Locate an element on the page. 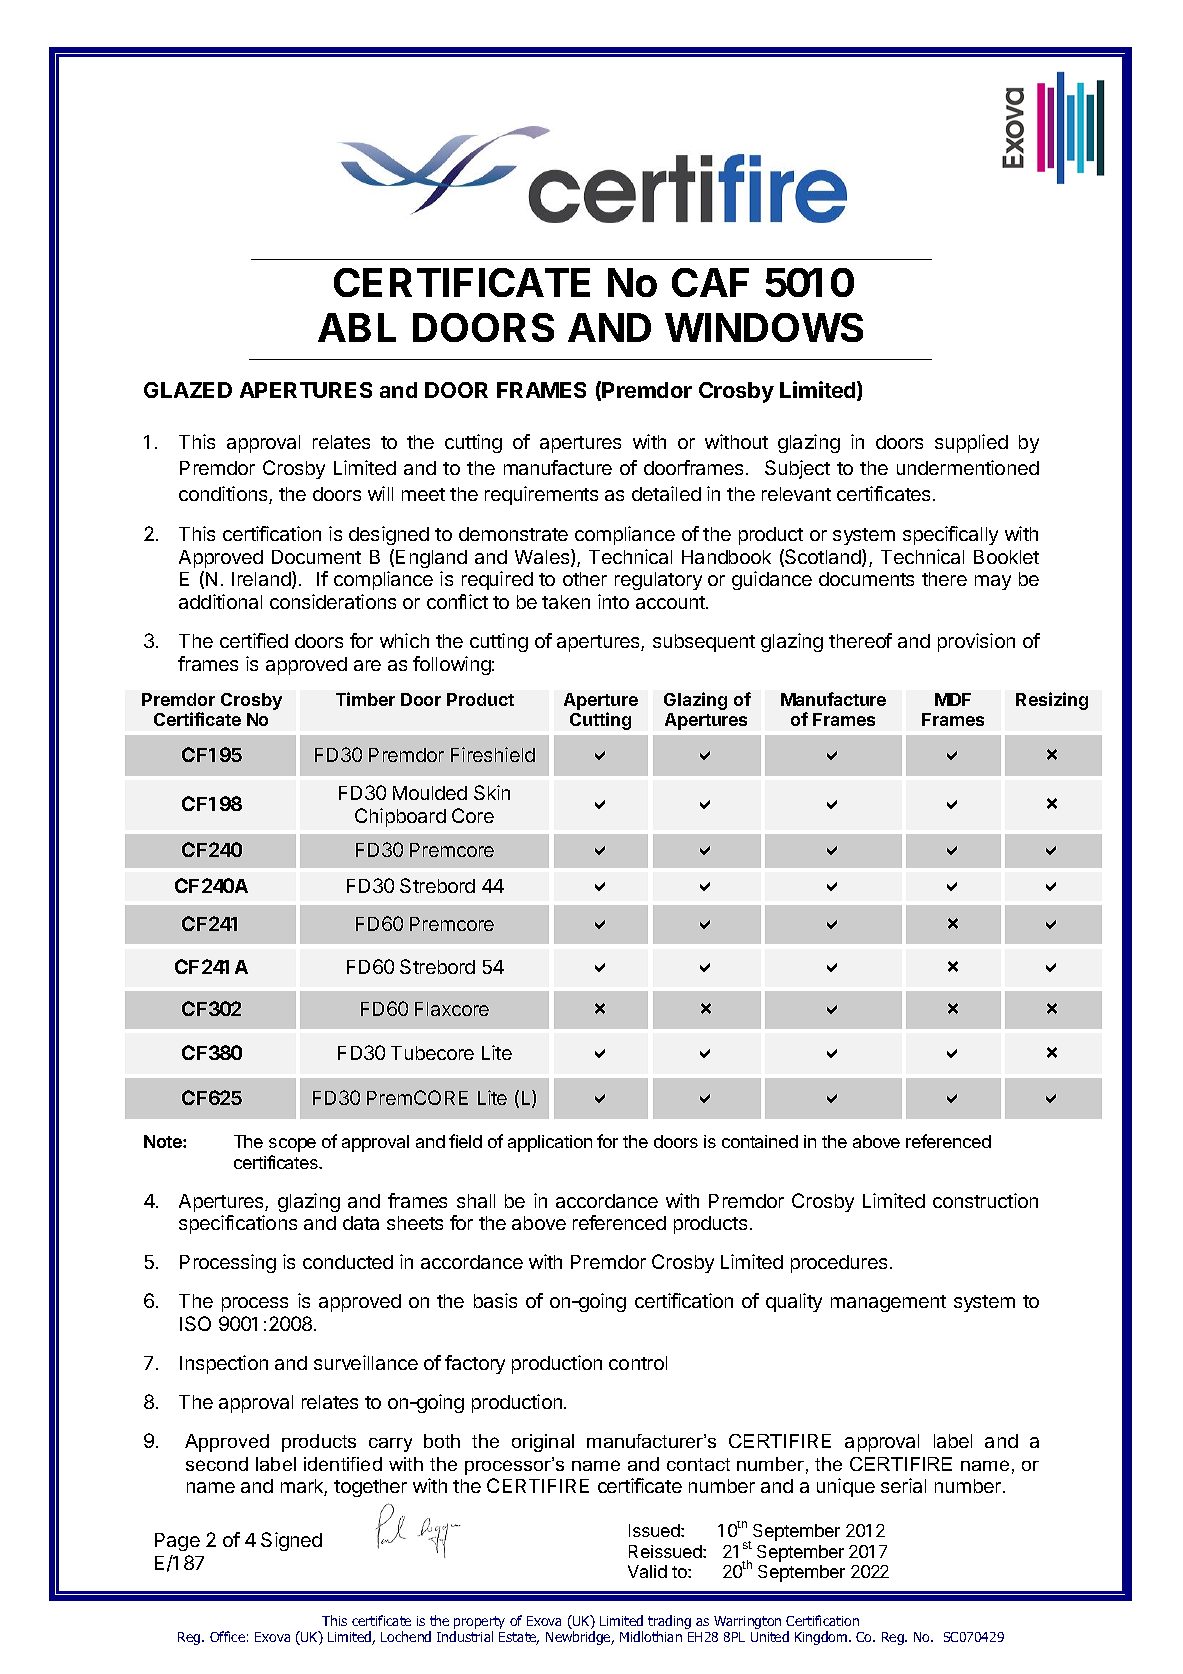 The height and width of the image is (1674, 1183). Valid is located at coordinates (647, 1571).
